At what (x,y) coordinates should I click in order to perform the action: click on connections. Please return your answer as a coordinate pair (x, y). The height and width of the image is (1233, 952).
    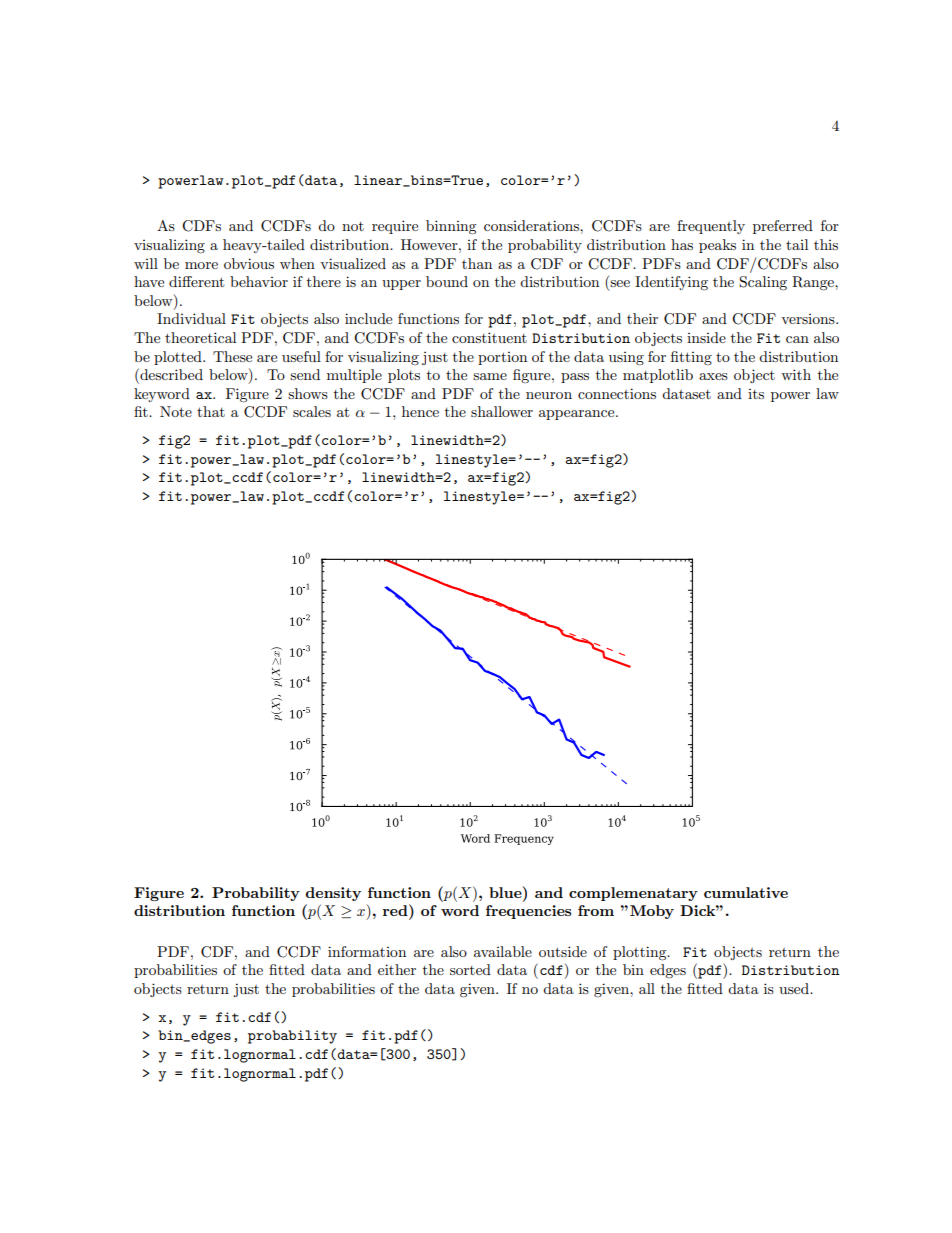
    Looking at the image, I should click on (617, 393).
